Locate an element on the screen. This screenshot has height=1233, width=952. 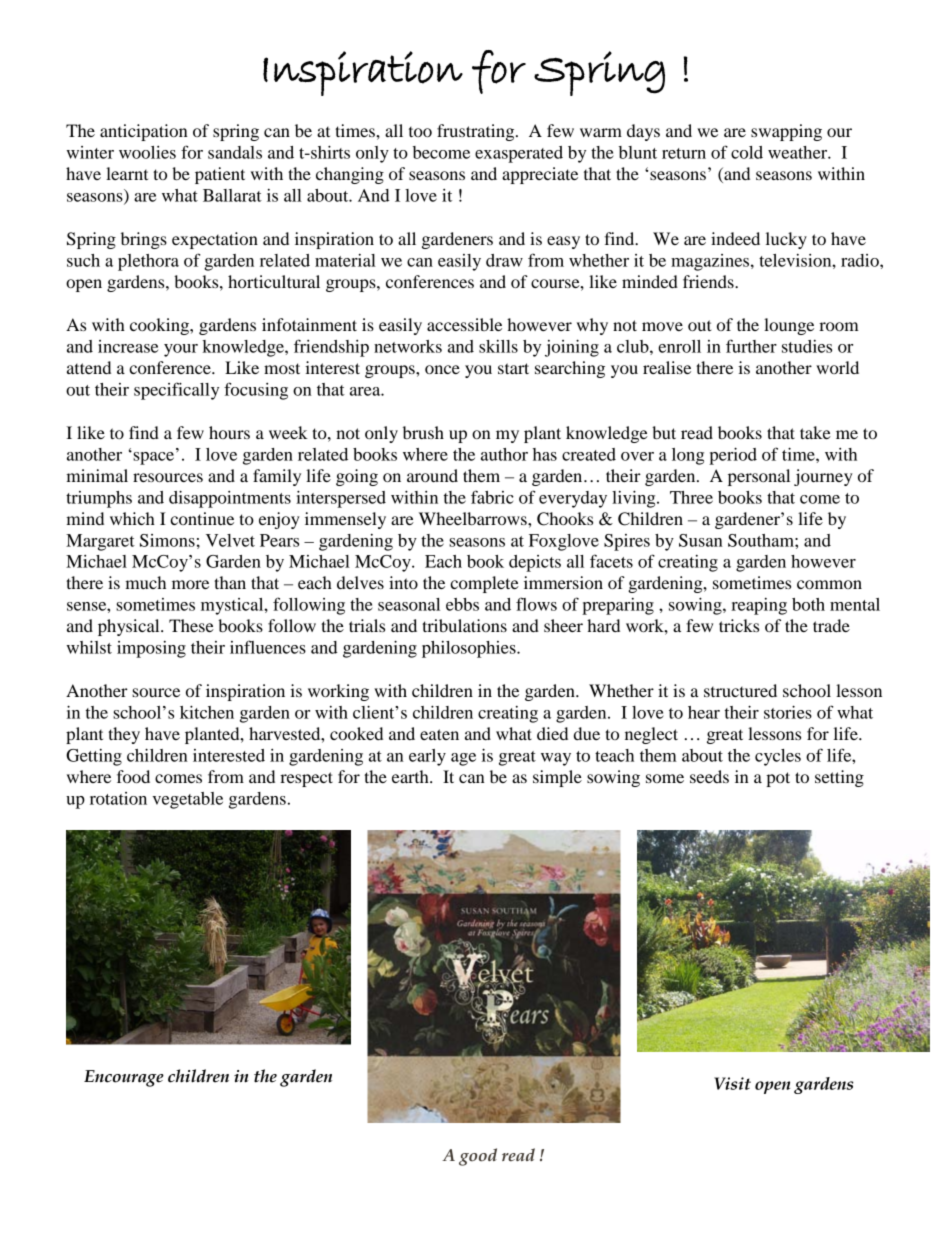
philosophies is located at coordinates (470, 649).
